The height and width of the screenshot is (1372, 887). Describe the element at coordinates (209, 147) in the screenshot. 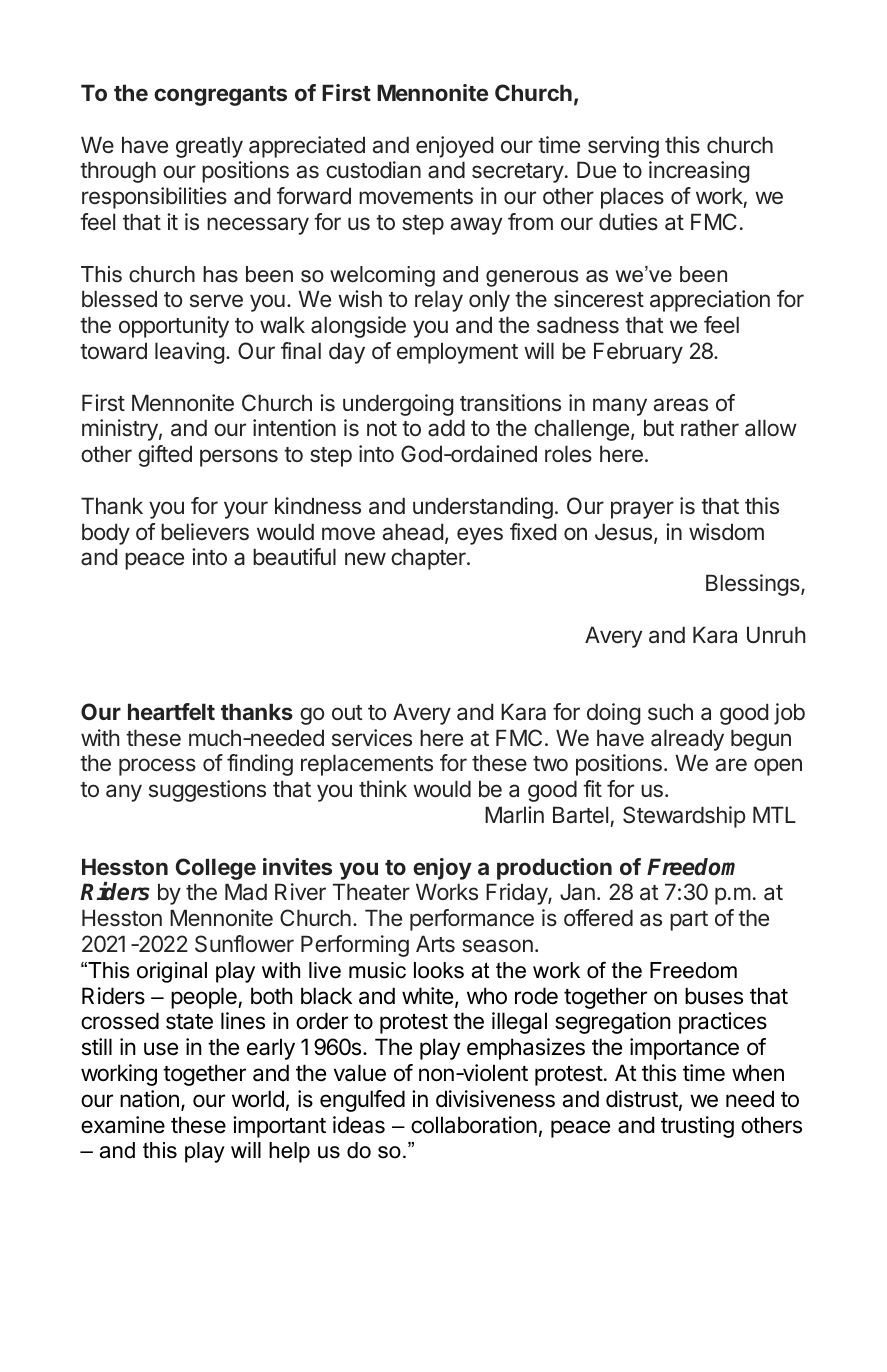

I see `greatly` at that location.
